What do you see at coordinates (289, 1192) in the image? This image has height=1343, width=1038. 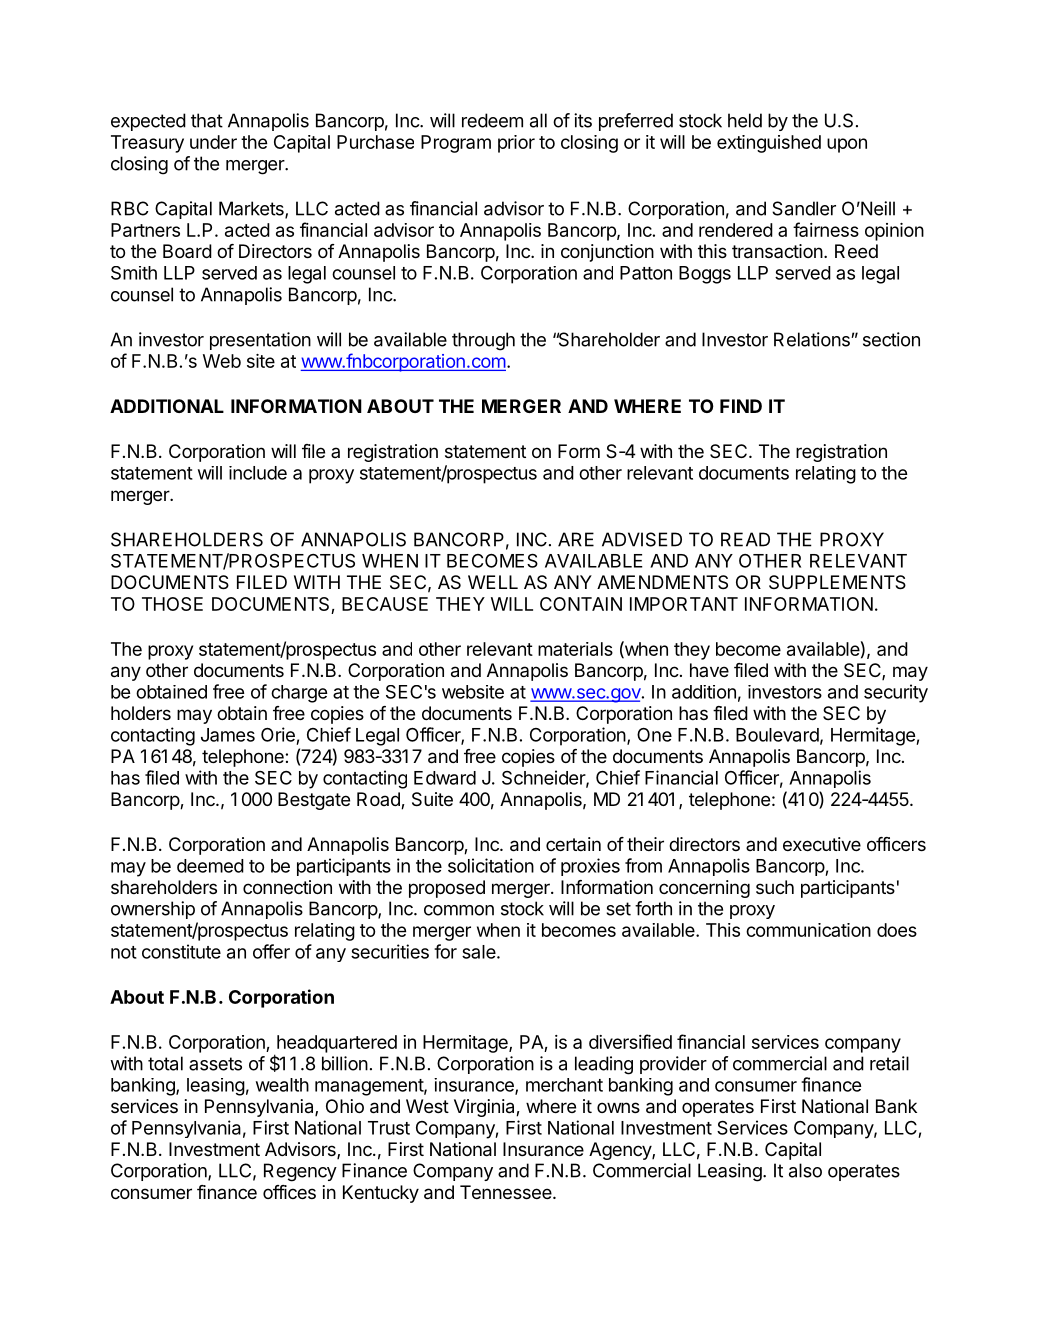 I see `offices` at bounding box center [289, 1192].
